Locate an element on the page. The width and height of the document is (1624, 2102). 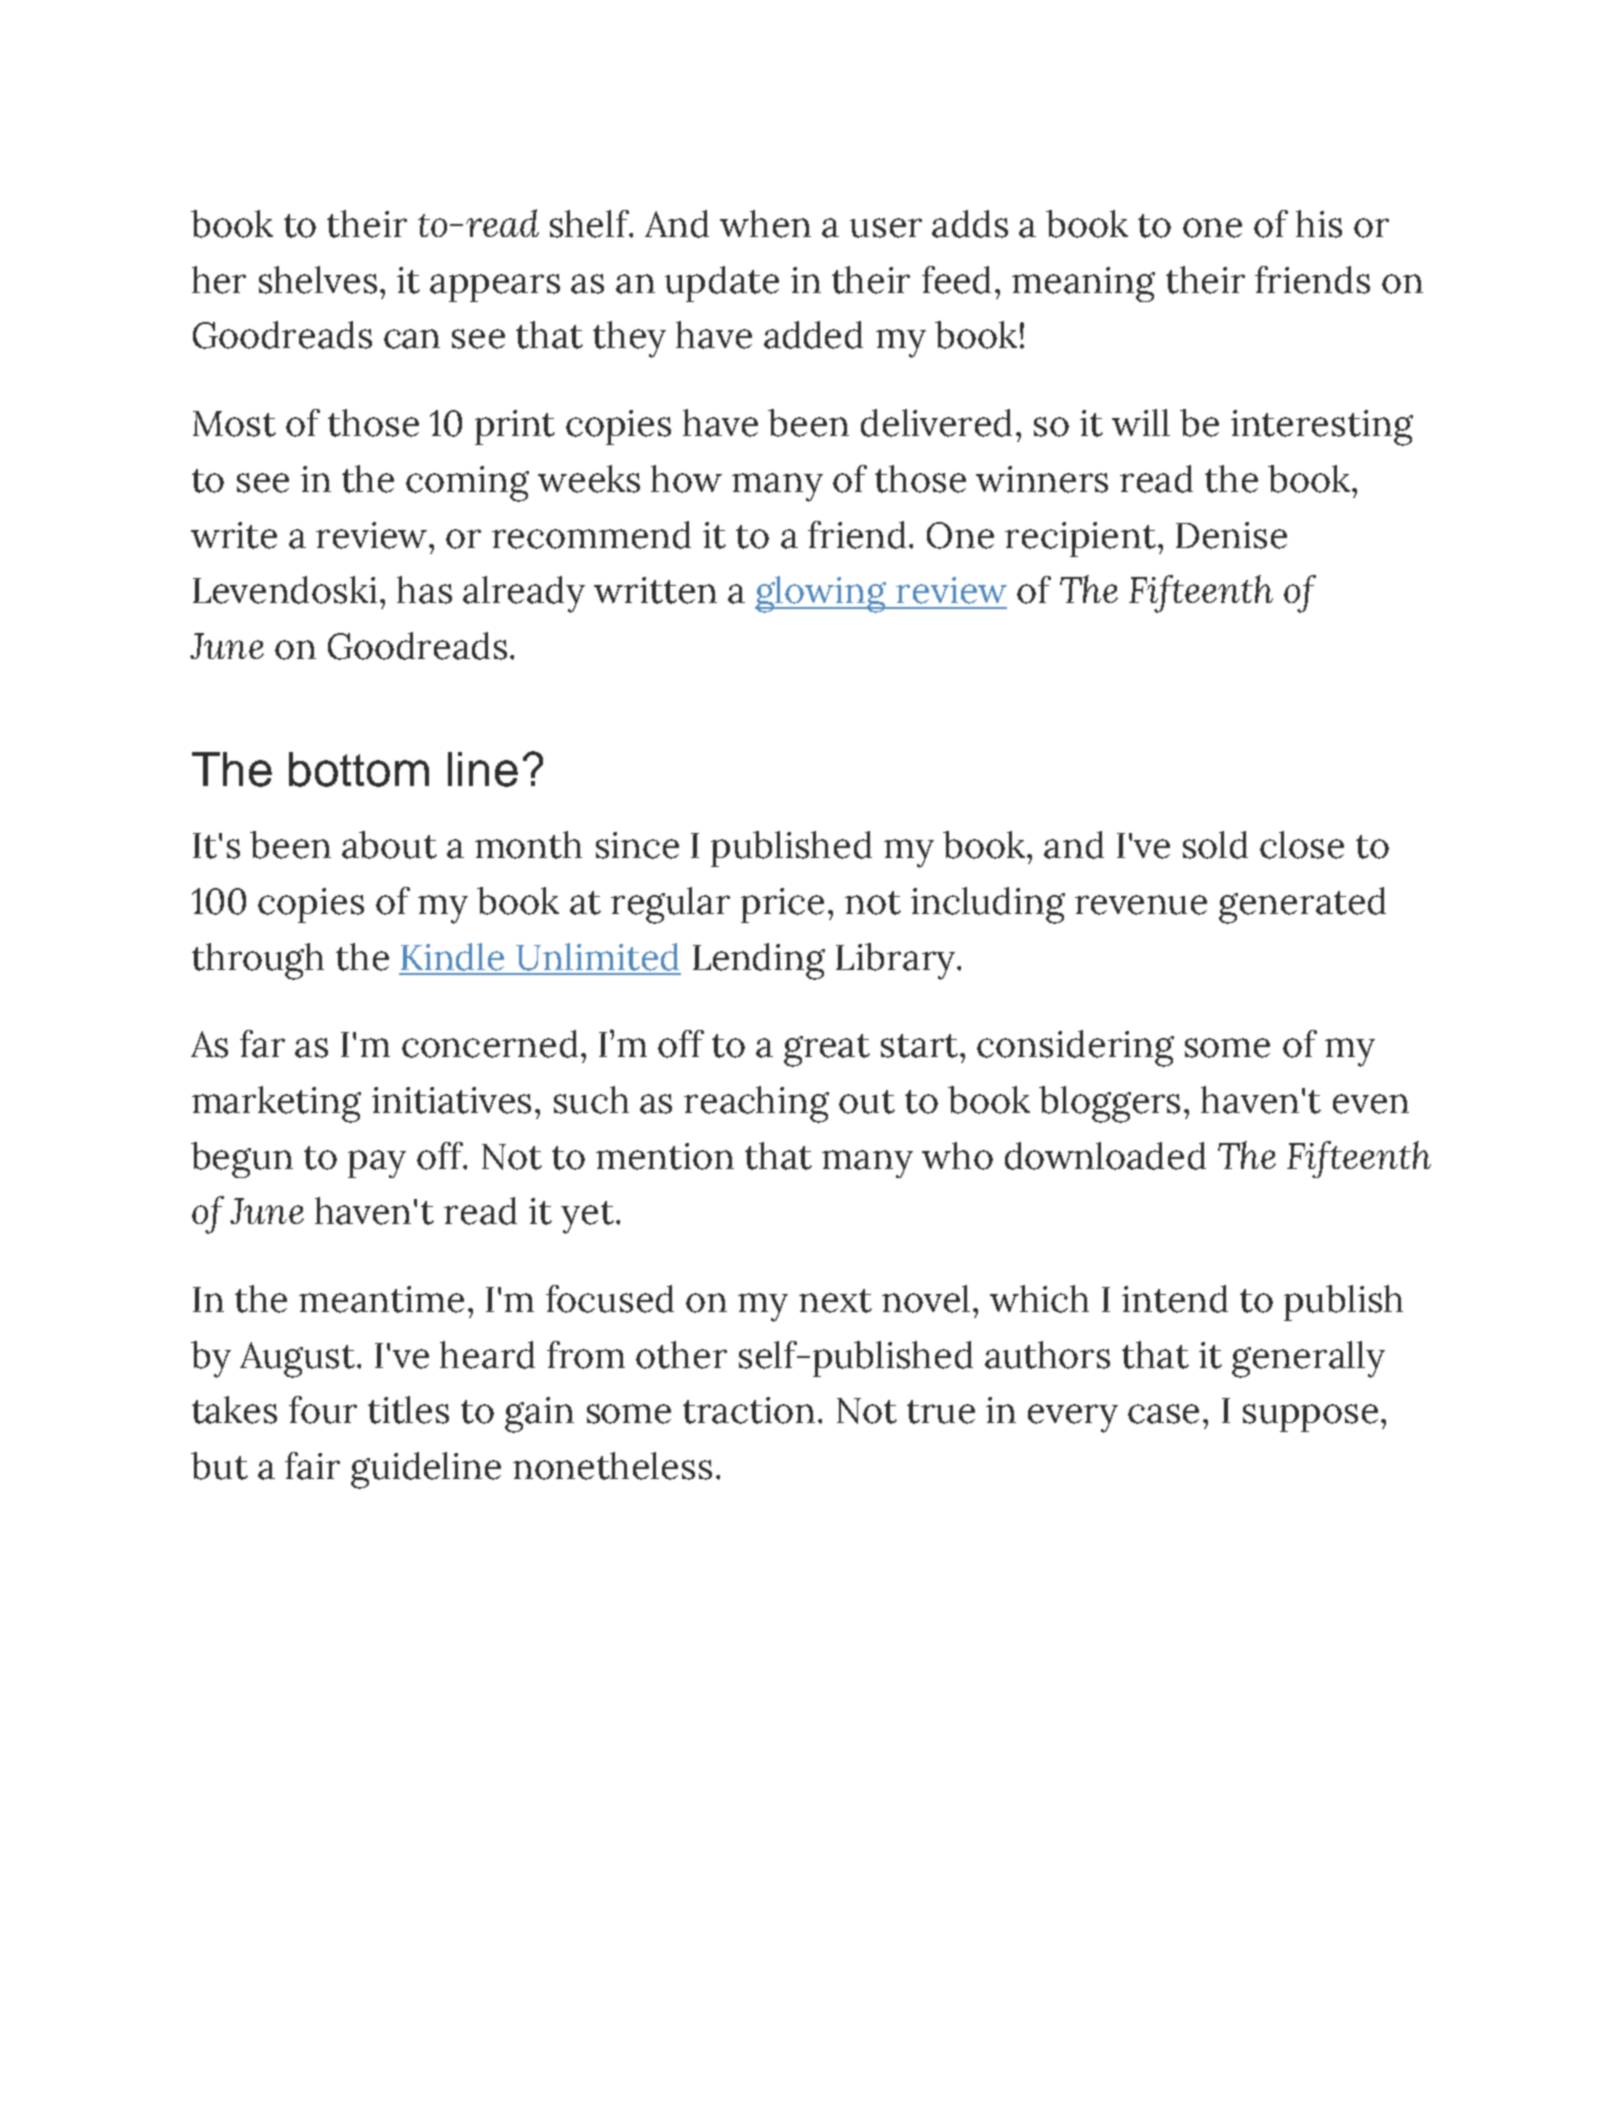
downloaded is located at coordinates (1105, 1156).
